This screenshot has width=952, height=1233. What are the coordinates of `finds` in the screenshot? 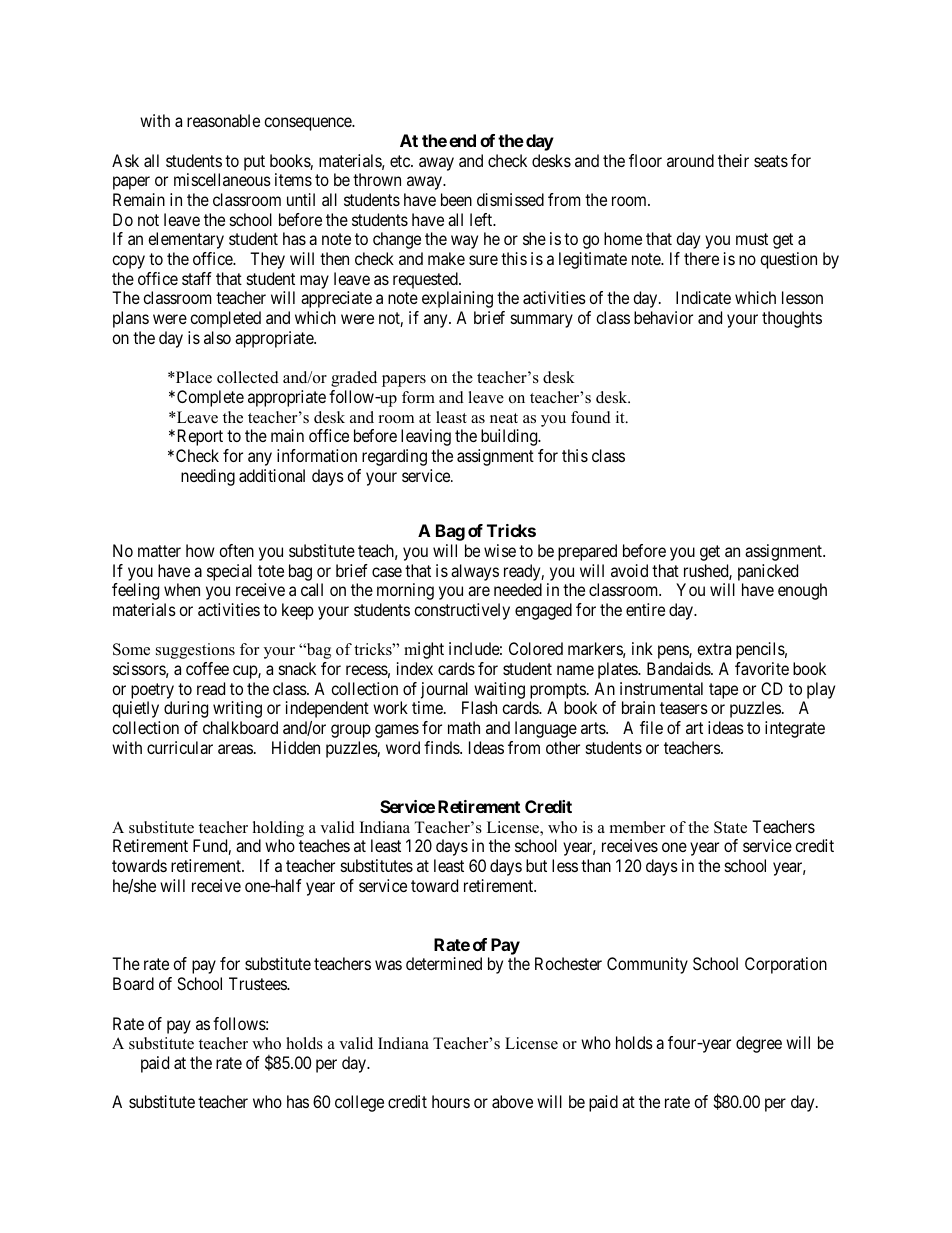 It's located at (442, 747).
